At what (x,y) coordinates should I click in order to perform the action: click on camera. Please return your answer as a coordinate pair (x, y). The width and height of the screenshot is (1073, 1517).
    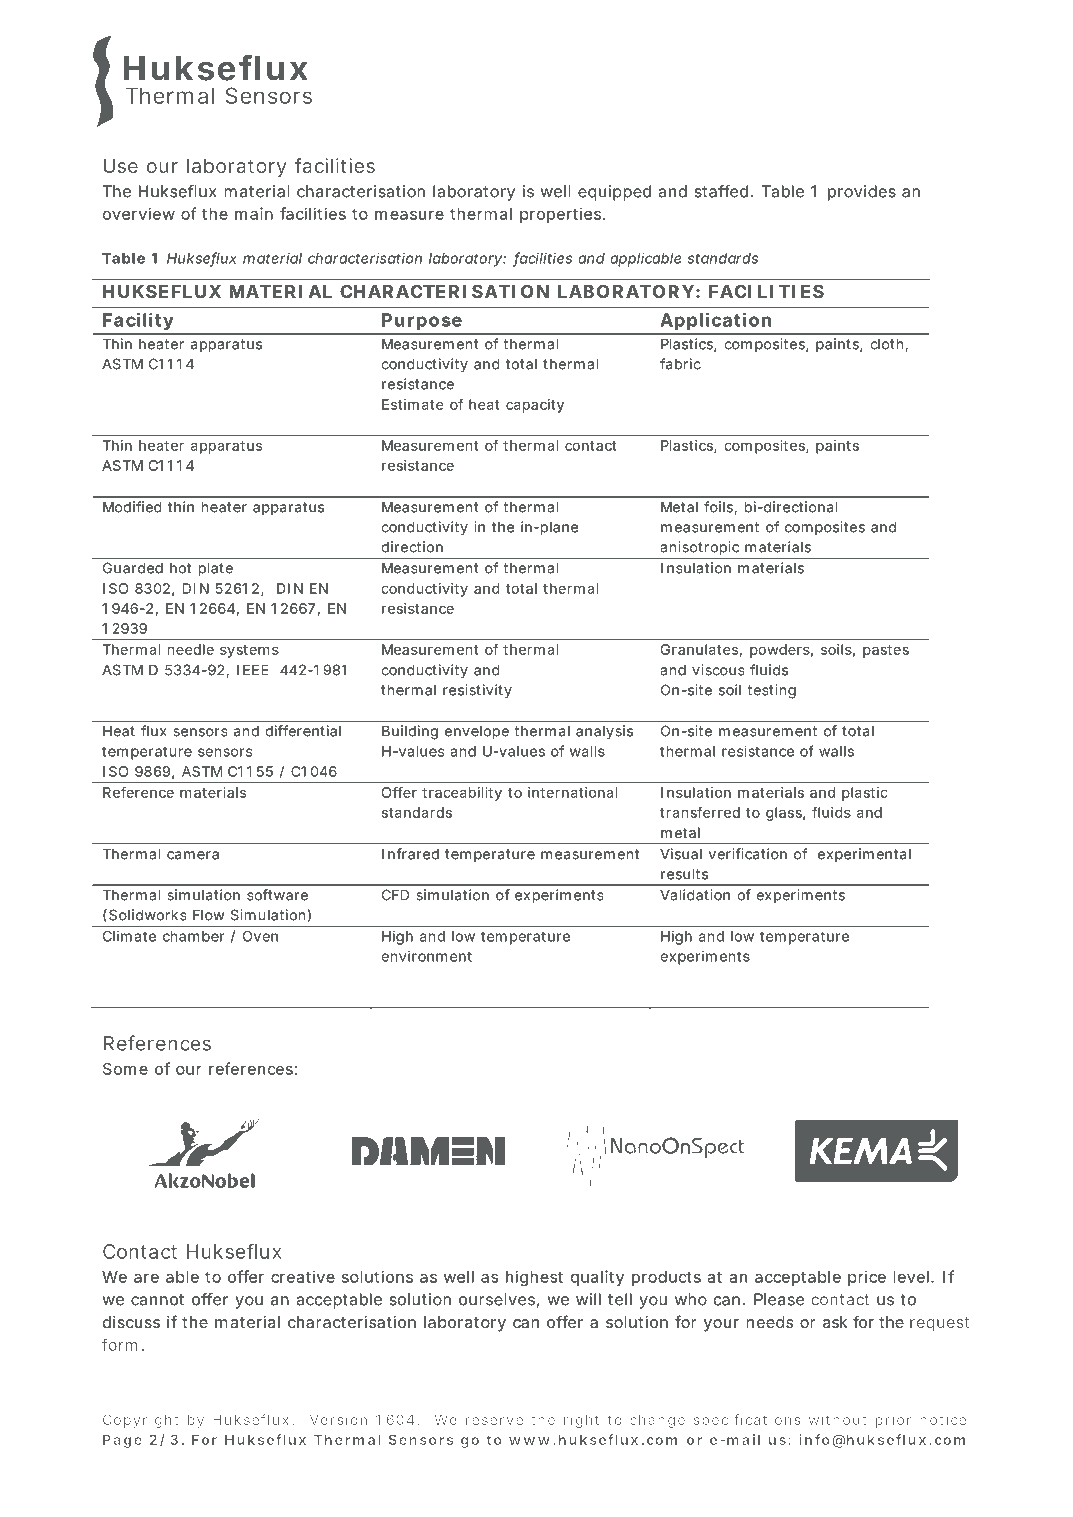
    Looking at the image, I should click on (193, 855).
